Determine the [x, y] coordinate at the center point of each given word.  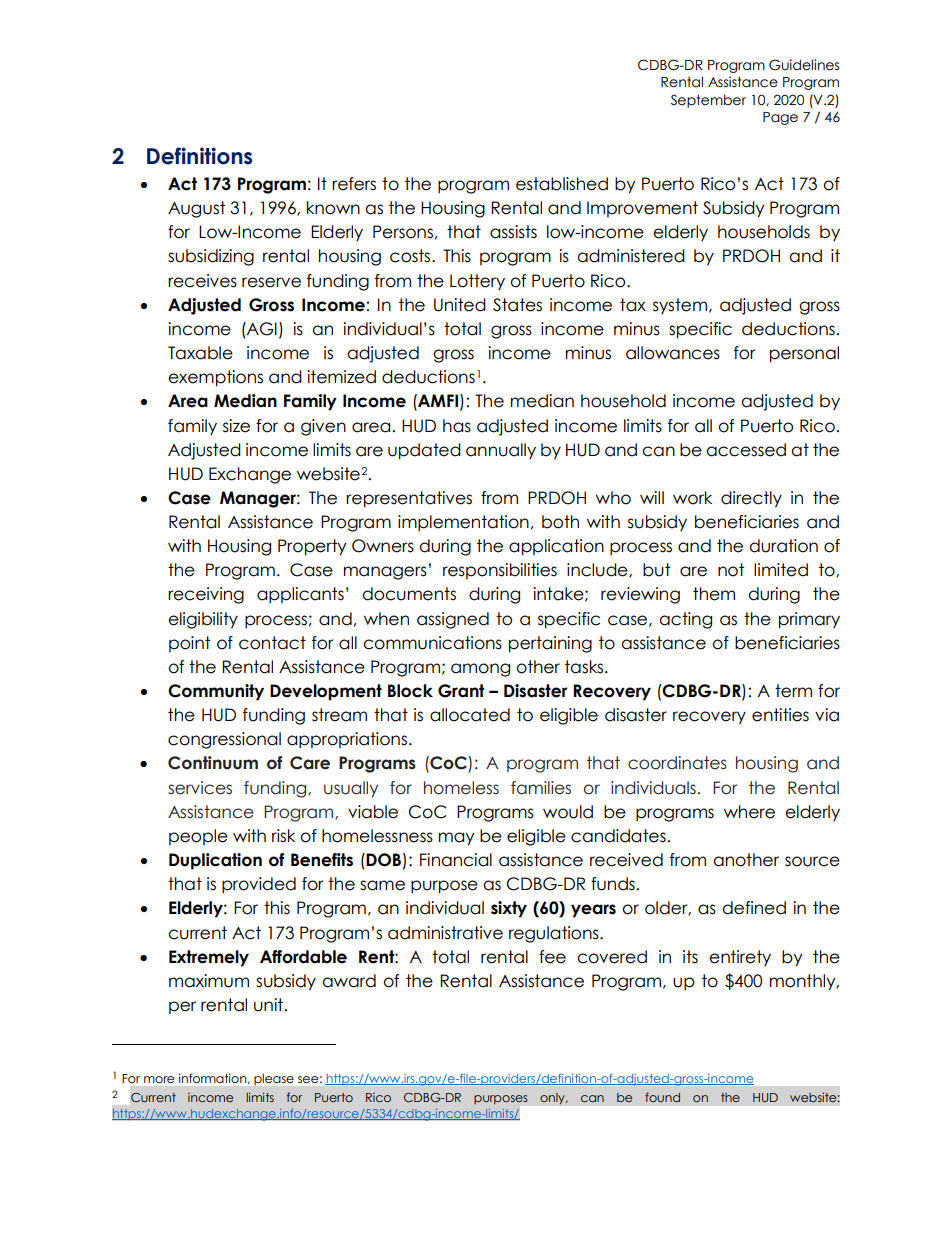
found [662, 1097]
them [714, 594]
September [708, 101]
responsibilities [500, 571]
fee [552, 957]
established [562, 184]
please [274, 1079]
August [196, 209]
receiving [206, 595]
